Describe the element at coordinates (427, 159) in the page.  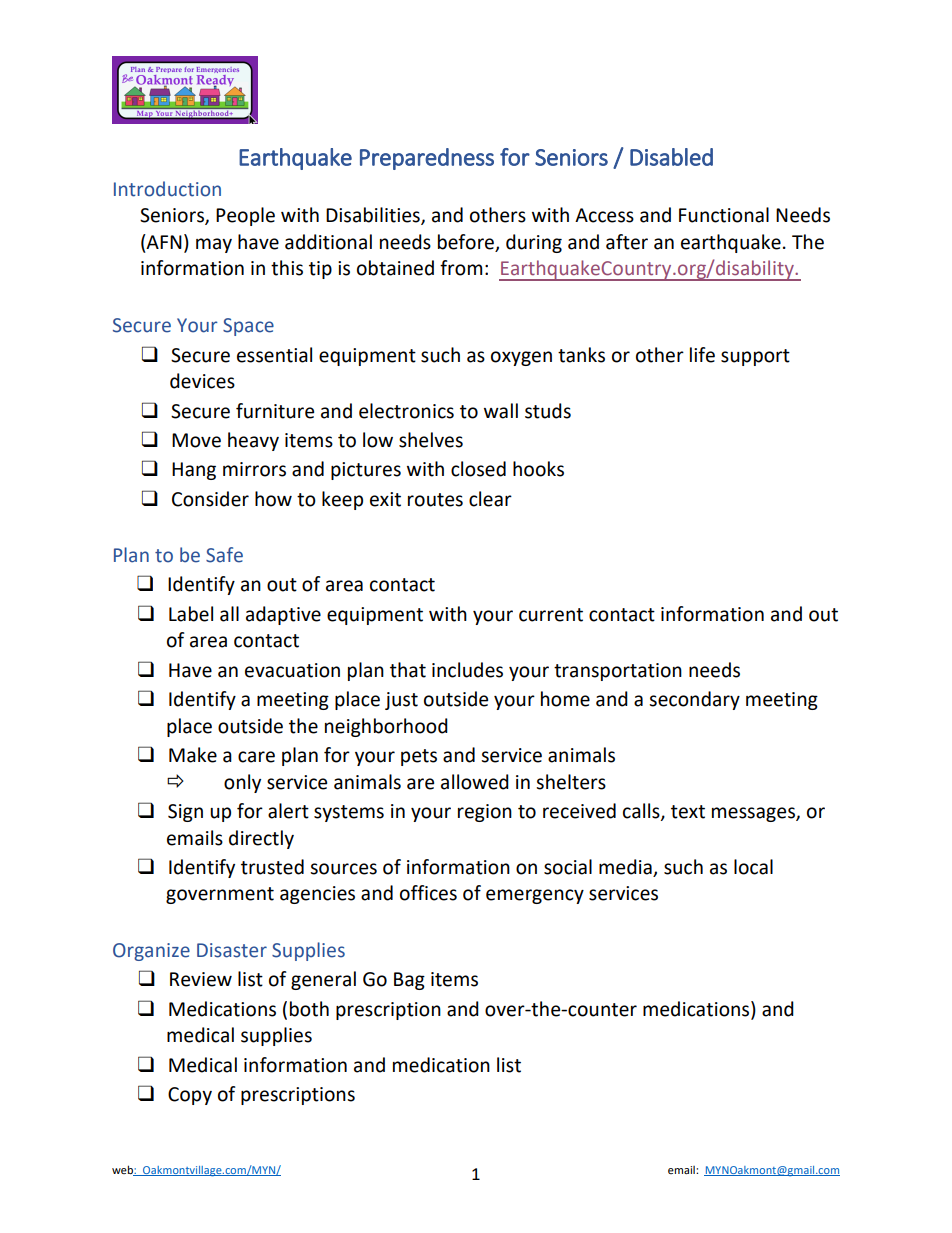
I see `Preparedness` at that location.
